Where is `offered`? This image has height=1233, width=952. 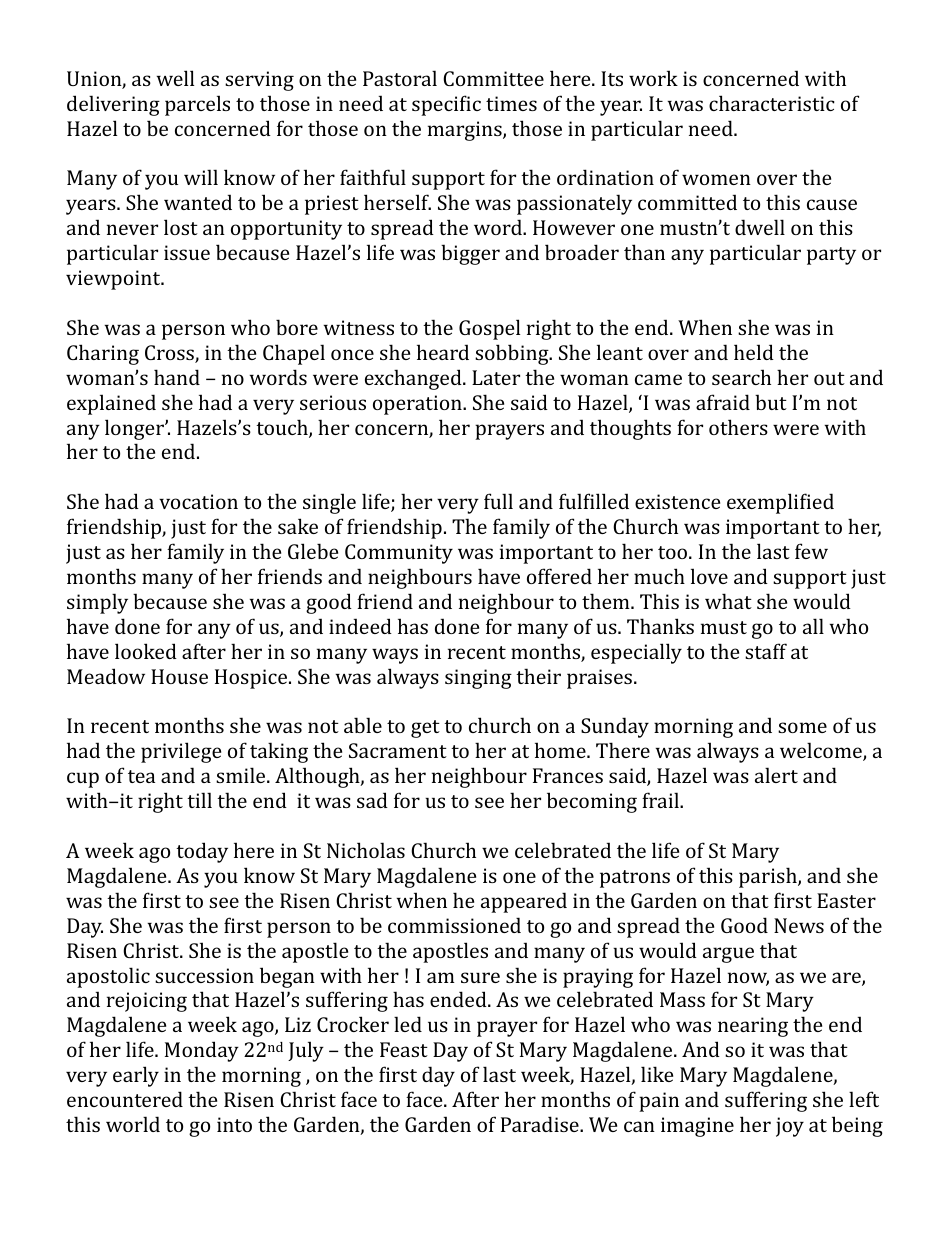 offered is located at coordinates (559, 576).
